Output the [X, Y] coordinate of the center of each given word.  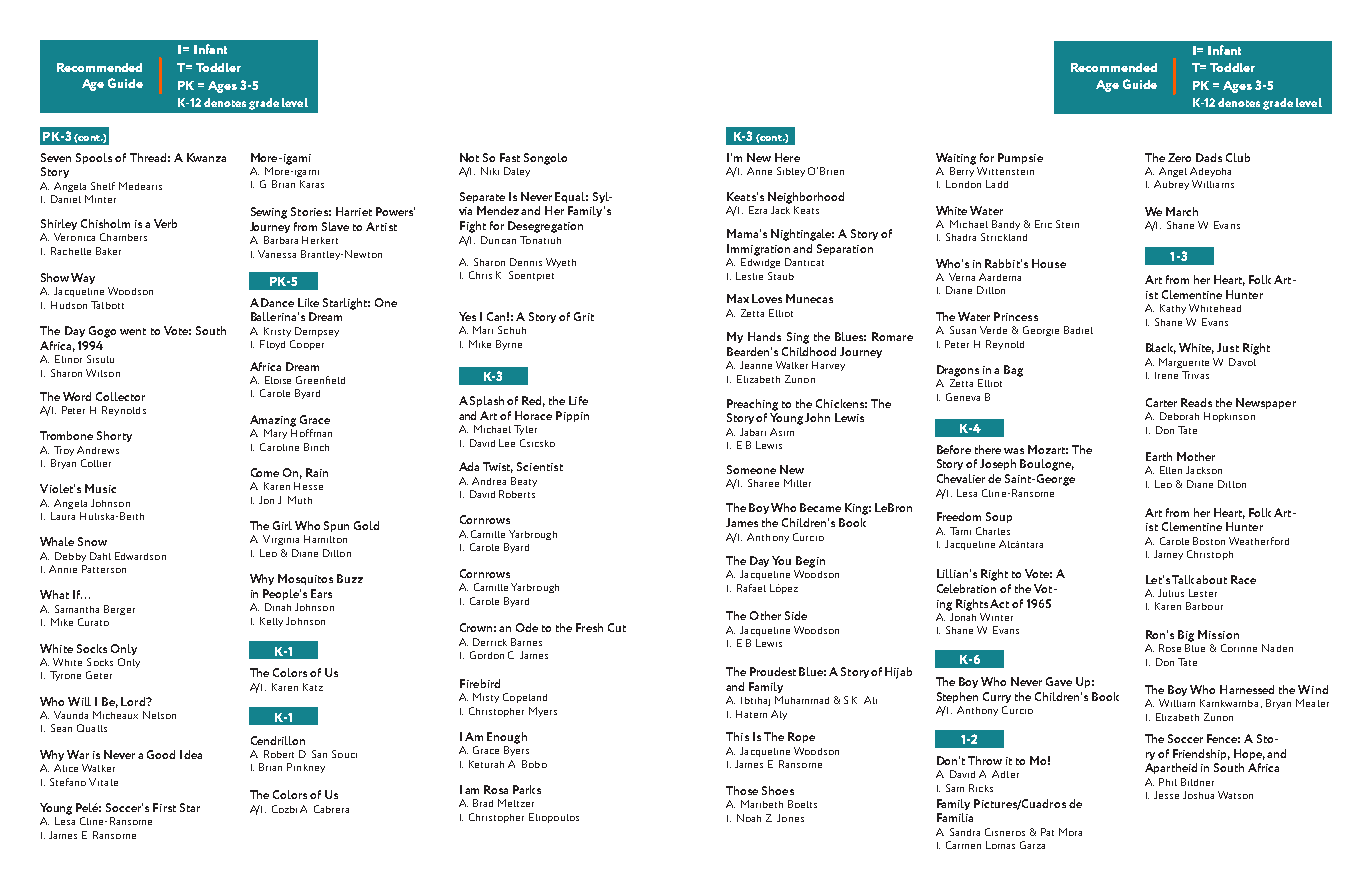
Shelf [103, 186]
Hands [764, 336]
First [164, 807]
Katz [313, 687]
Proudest [773, 671]
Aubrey [1171, 185]
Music [100, 488]
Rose [1170, 648]
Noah [749, 818]
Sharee [763, 483]
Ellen [1171, 470]
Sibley [791, 172]
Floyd [272, 345]
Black [1161, 348]
